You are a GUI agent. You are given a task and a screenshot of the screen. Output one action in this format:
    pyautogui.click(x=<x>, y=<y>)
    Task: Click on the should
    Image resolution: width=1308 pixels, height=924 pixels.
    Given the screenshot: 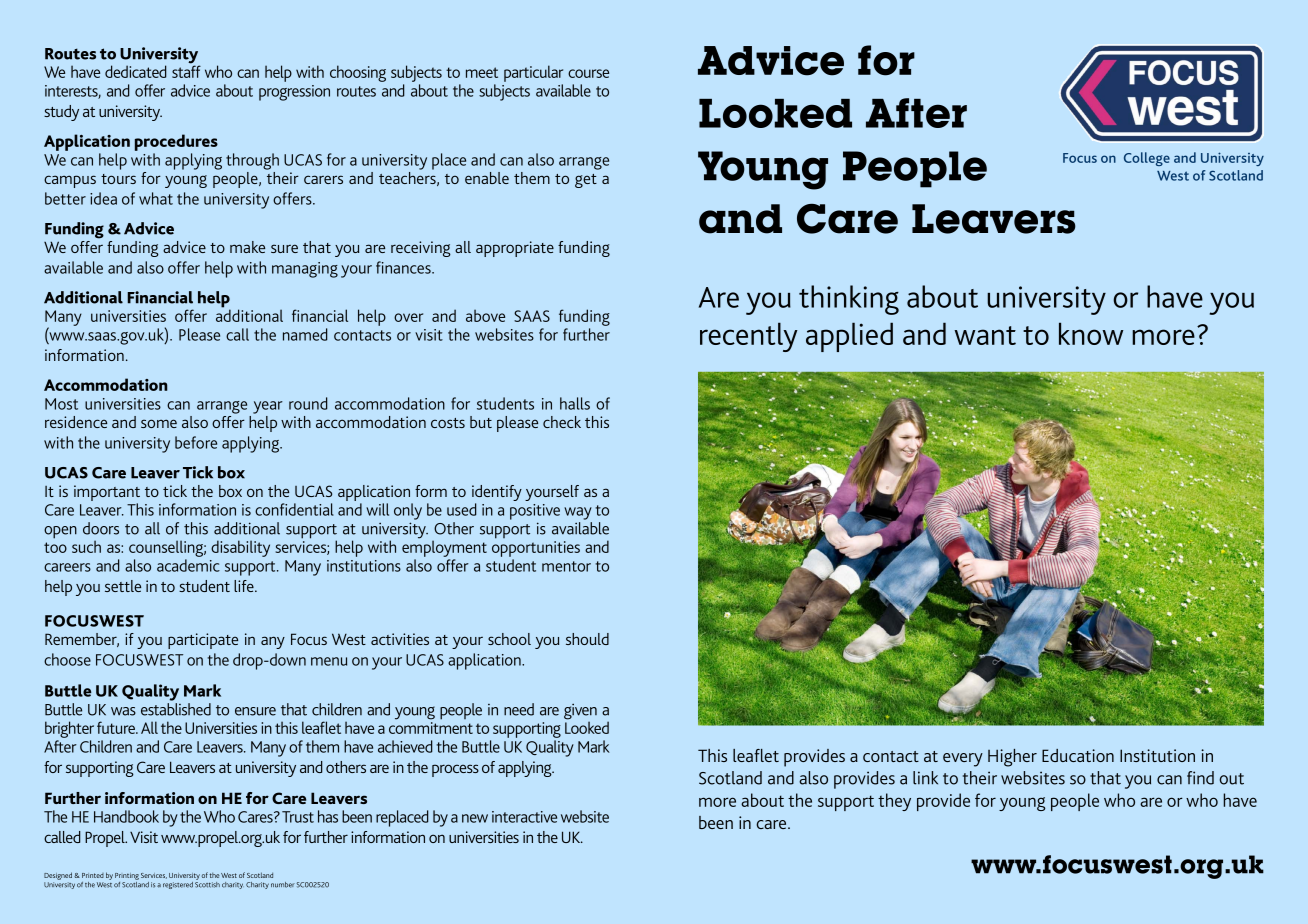 What is the action you would take?
    pyautogui.click(x=587, y=639)
